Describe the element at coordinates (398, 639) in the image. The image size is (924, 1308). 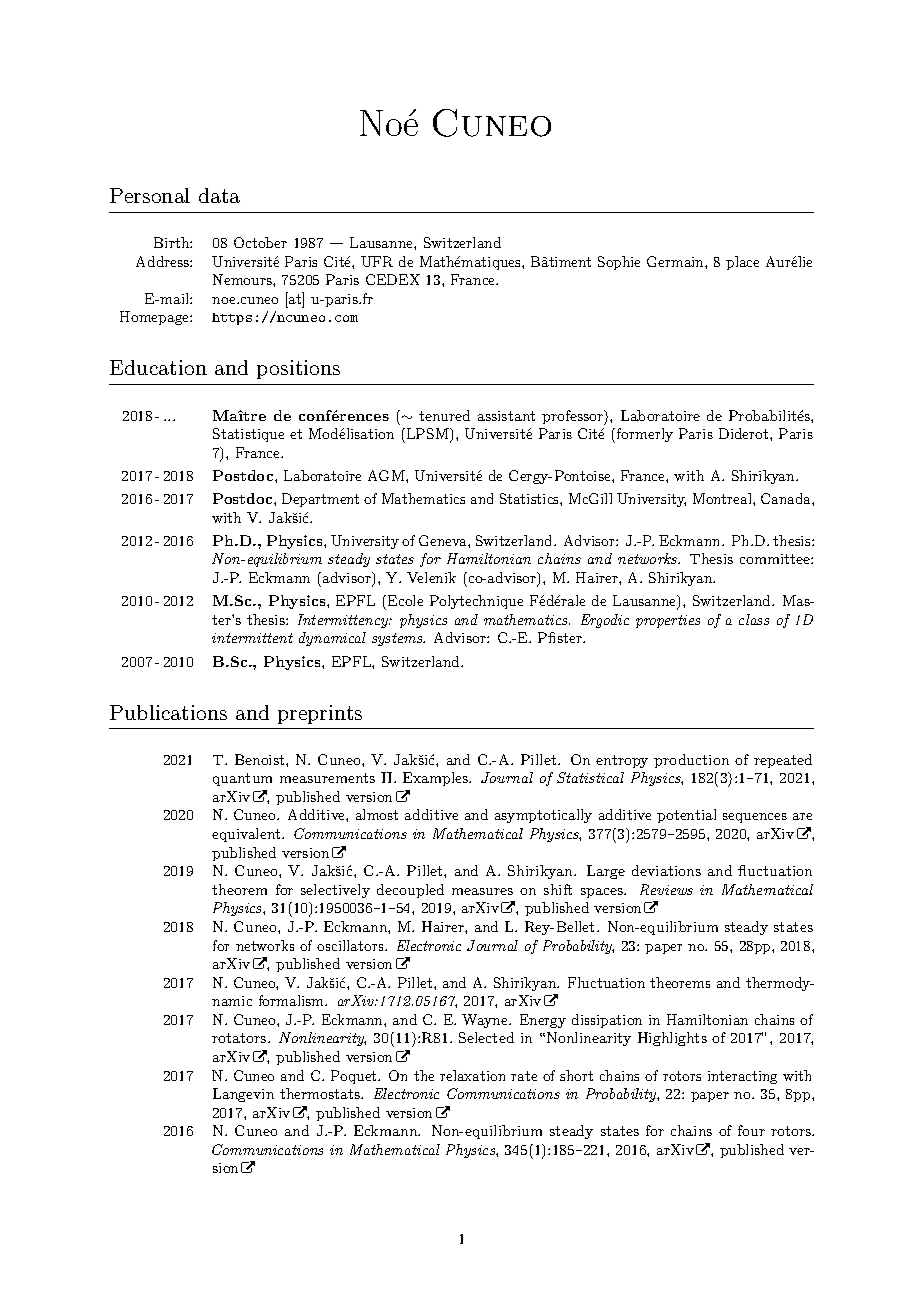
I see `systems` at that location.
